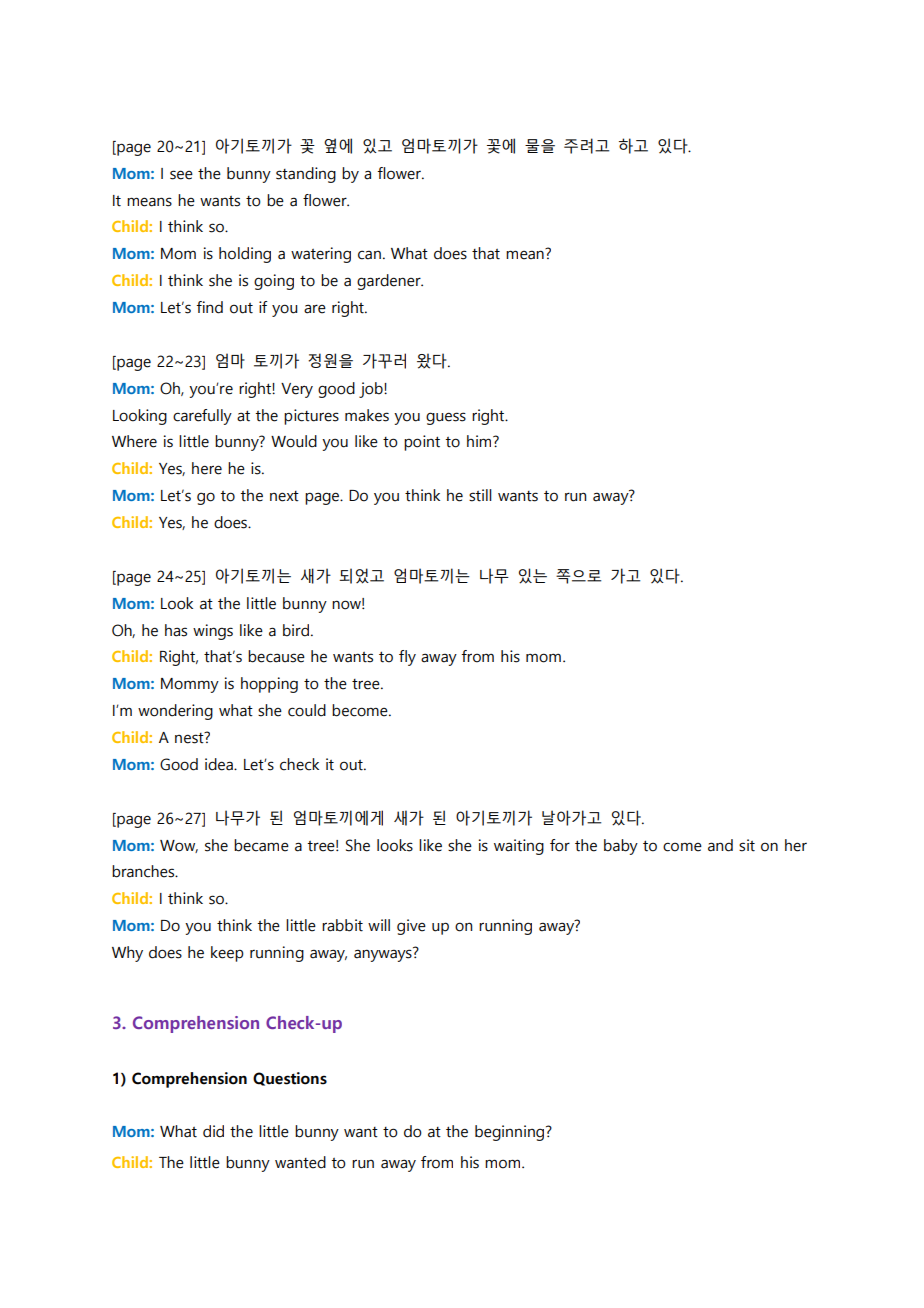 This screenshot has height=1308, width=924. What do you see at coordinates (407, 658) in the screenshot?
I see `fly` at bounding box center [407, 658].
